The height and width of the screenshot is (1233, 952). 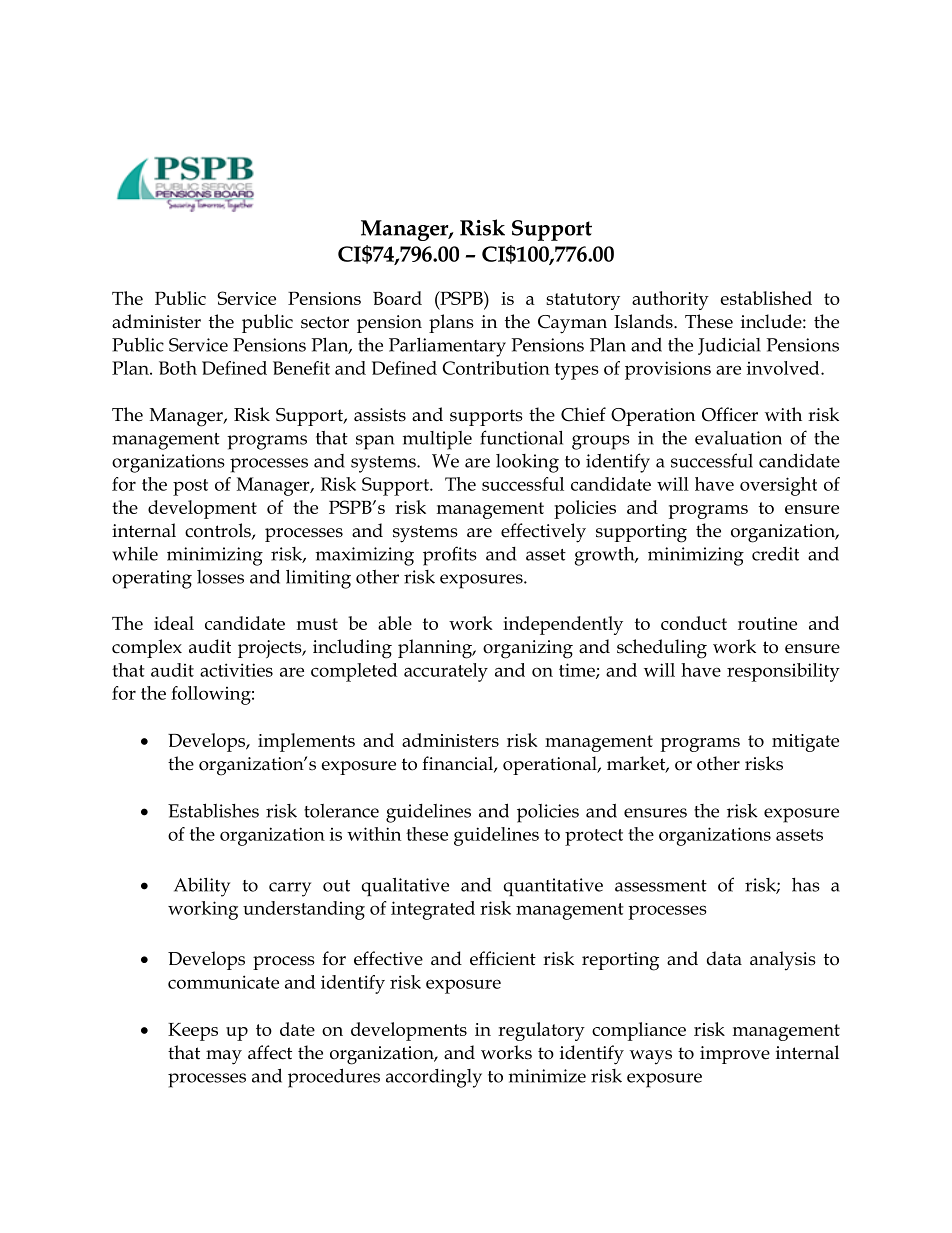 I want to click on Establishes, so click(x=213, y=810).
